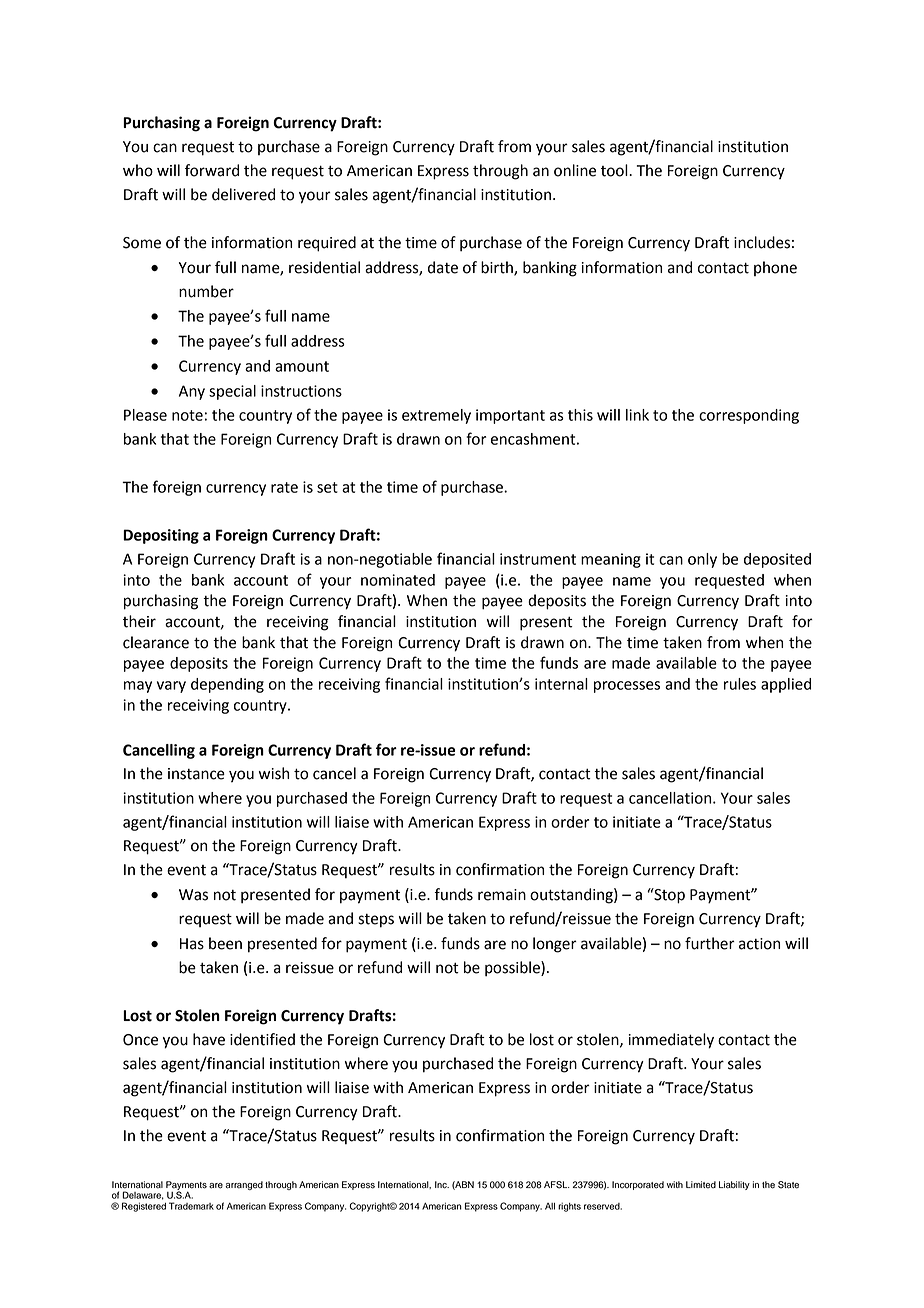 The image size is (924, 1308). I want to click on rules, so click(740, 684).
